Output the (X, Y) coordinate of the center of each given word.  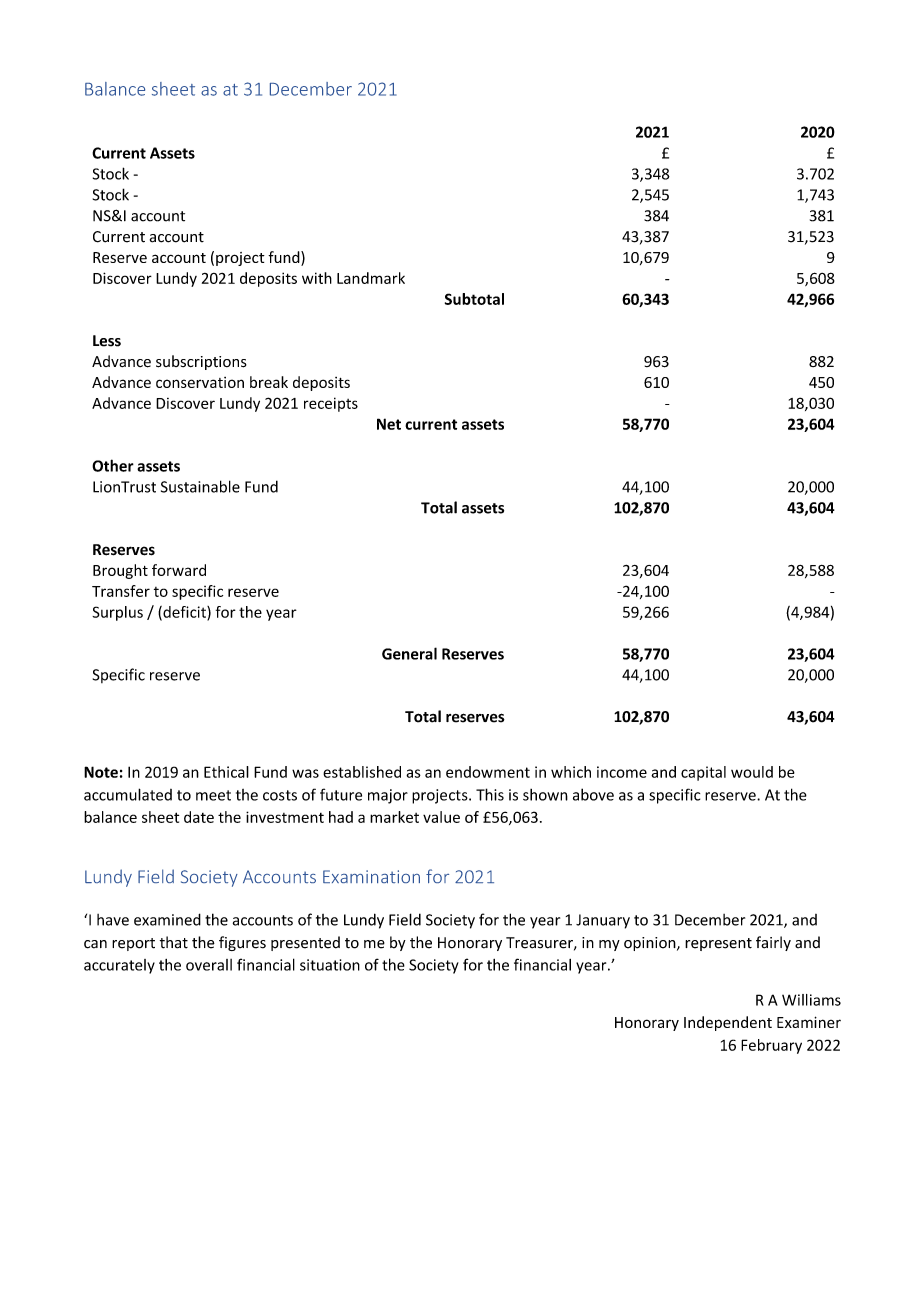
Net (389, 424)
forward (179, 570)
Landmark (371, 278)
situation (330, 965)
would (752, 772)
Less (107, 341)
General (409, 653)
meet (213, 795)
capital (703, 773)
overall (209, 965)
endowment (488, 772)
